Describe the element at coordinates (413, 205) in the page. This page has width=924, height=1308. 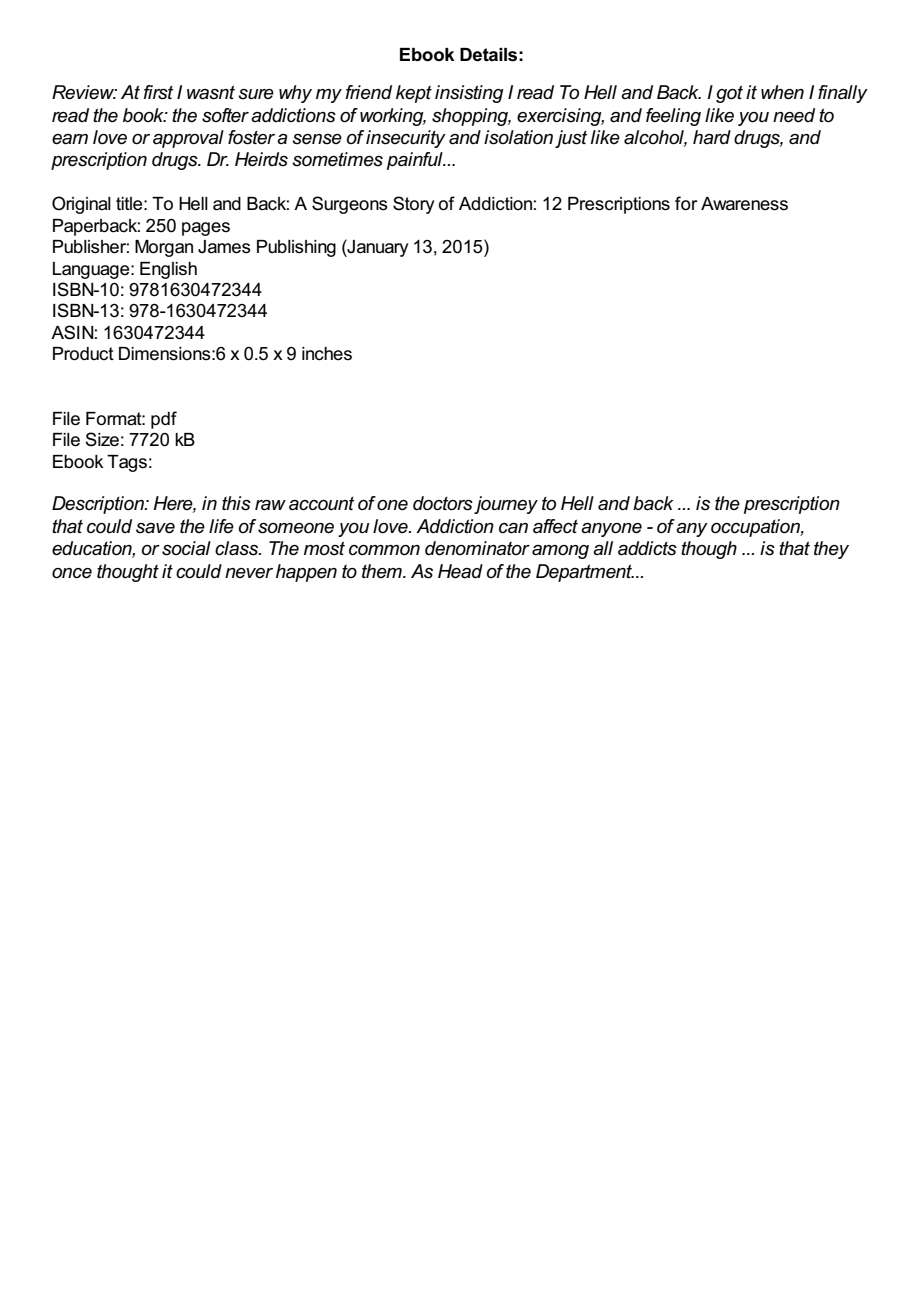
I see `Story` at that location.
